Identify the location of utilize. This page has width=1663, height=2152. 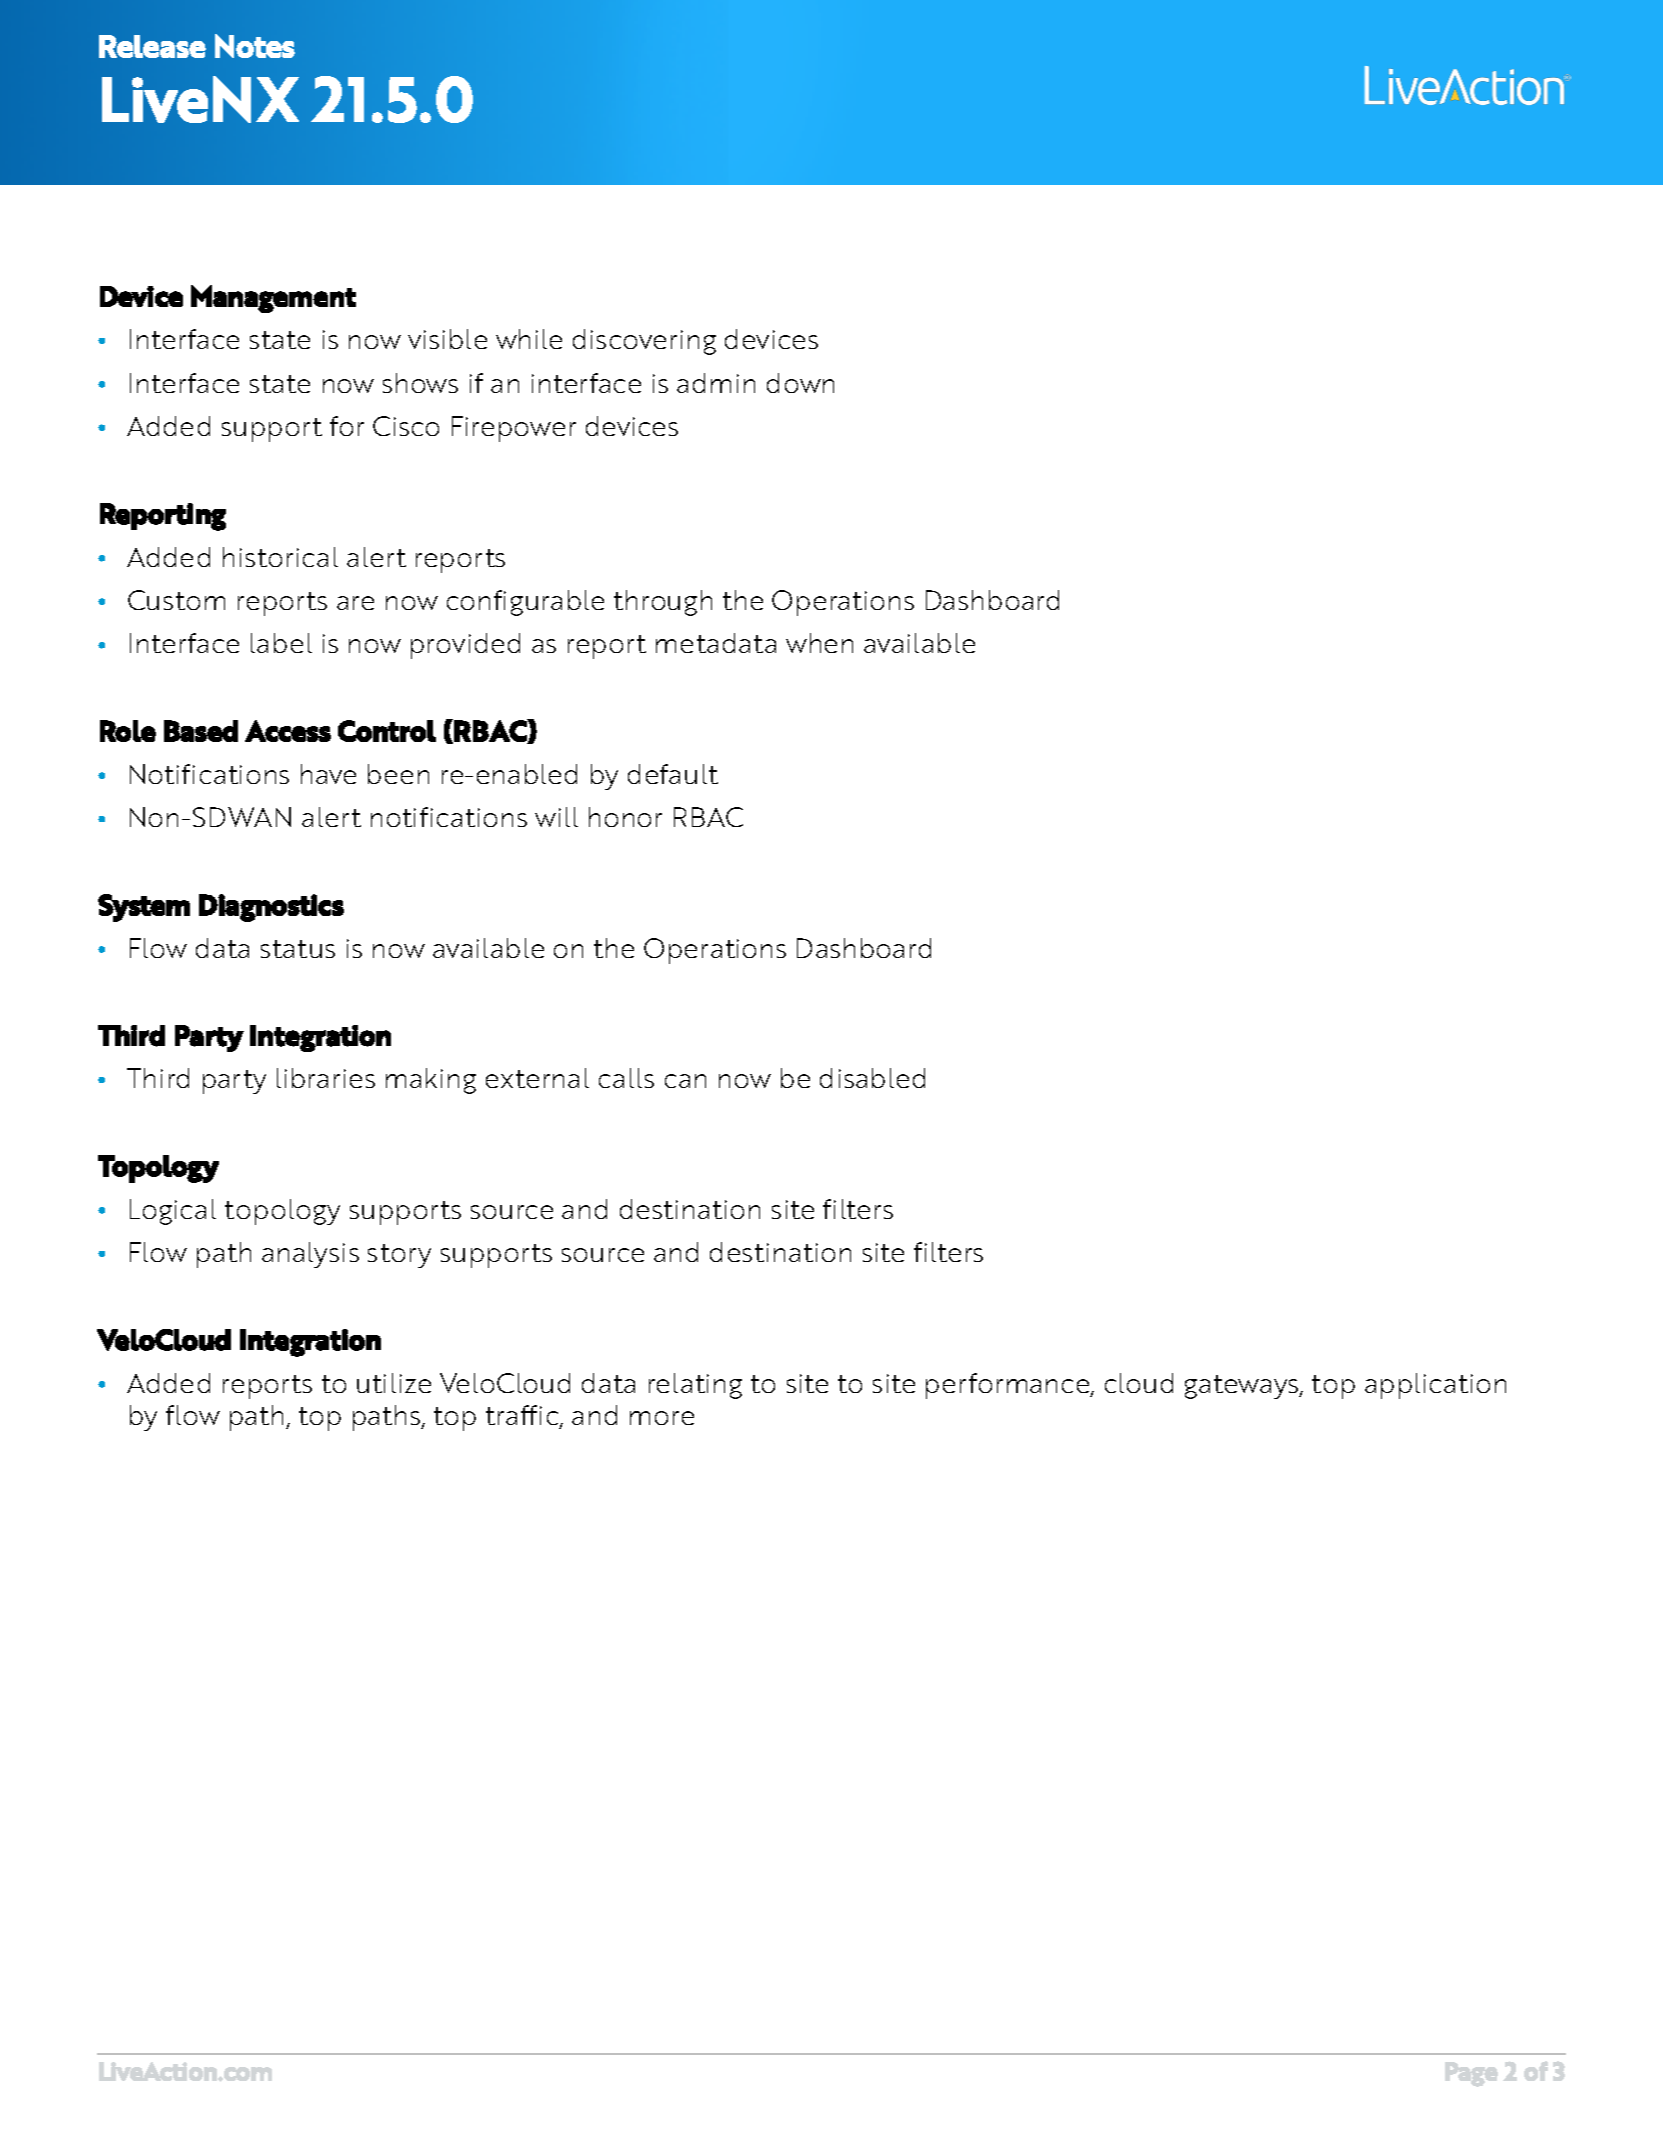
(394, 1383).
